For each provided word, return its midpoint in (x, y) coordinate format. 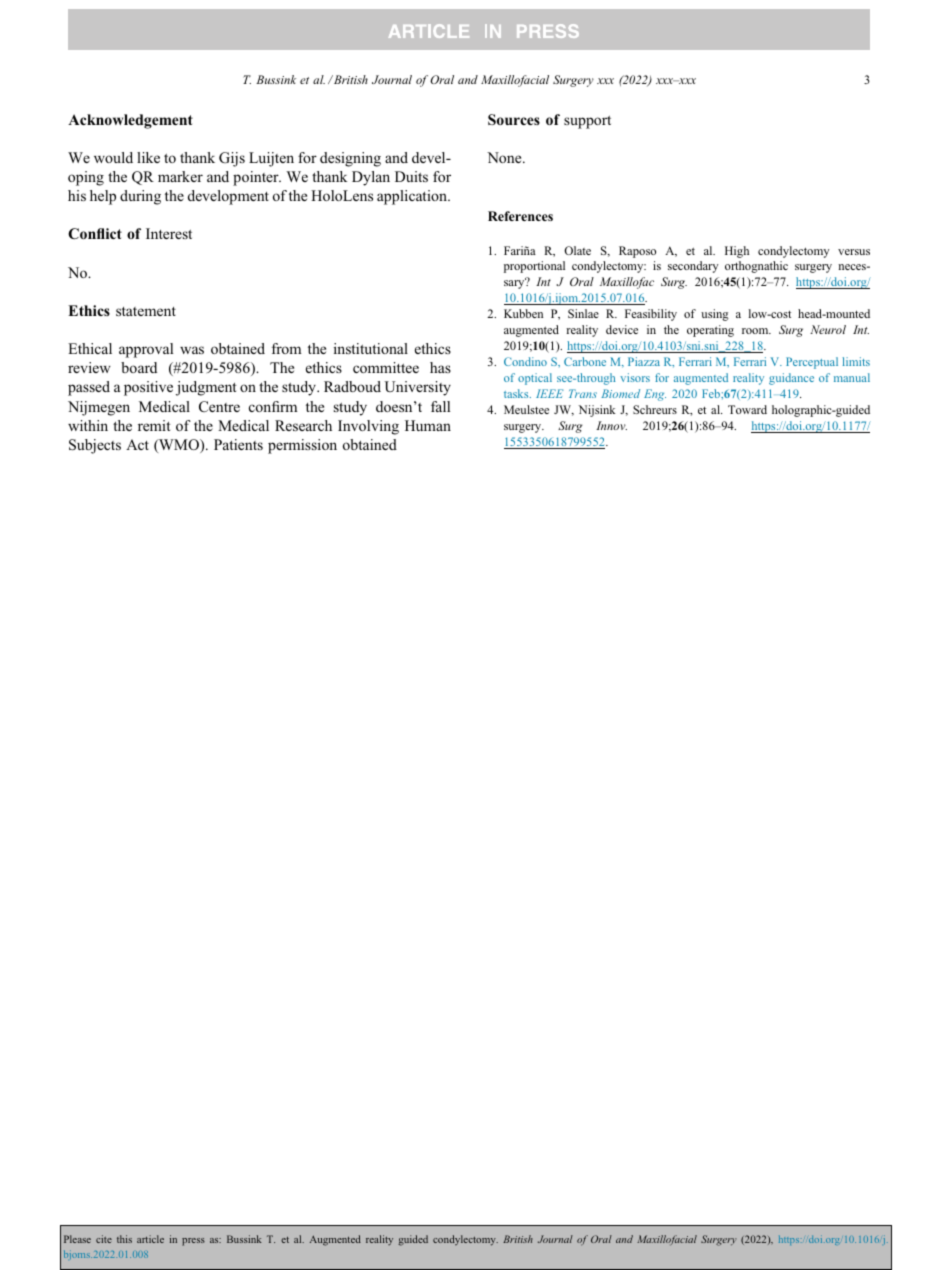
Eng (655, 395)
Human (428, 425)
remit (154, 425)
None (505, 157)
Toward (747, 409)
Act (137, 444)
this (124, 1239)
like (148, 157)
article (150, 1239)
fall (440, 406)
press (193, 1242)
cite (104, 1239)
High (737, 252)
